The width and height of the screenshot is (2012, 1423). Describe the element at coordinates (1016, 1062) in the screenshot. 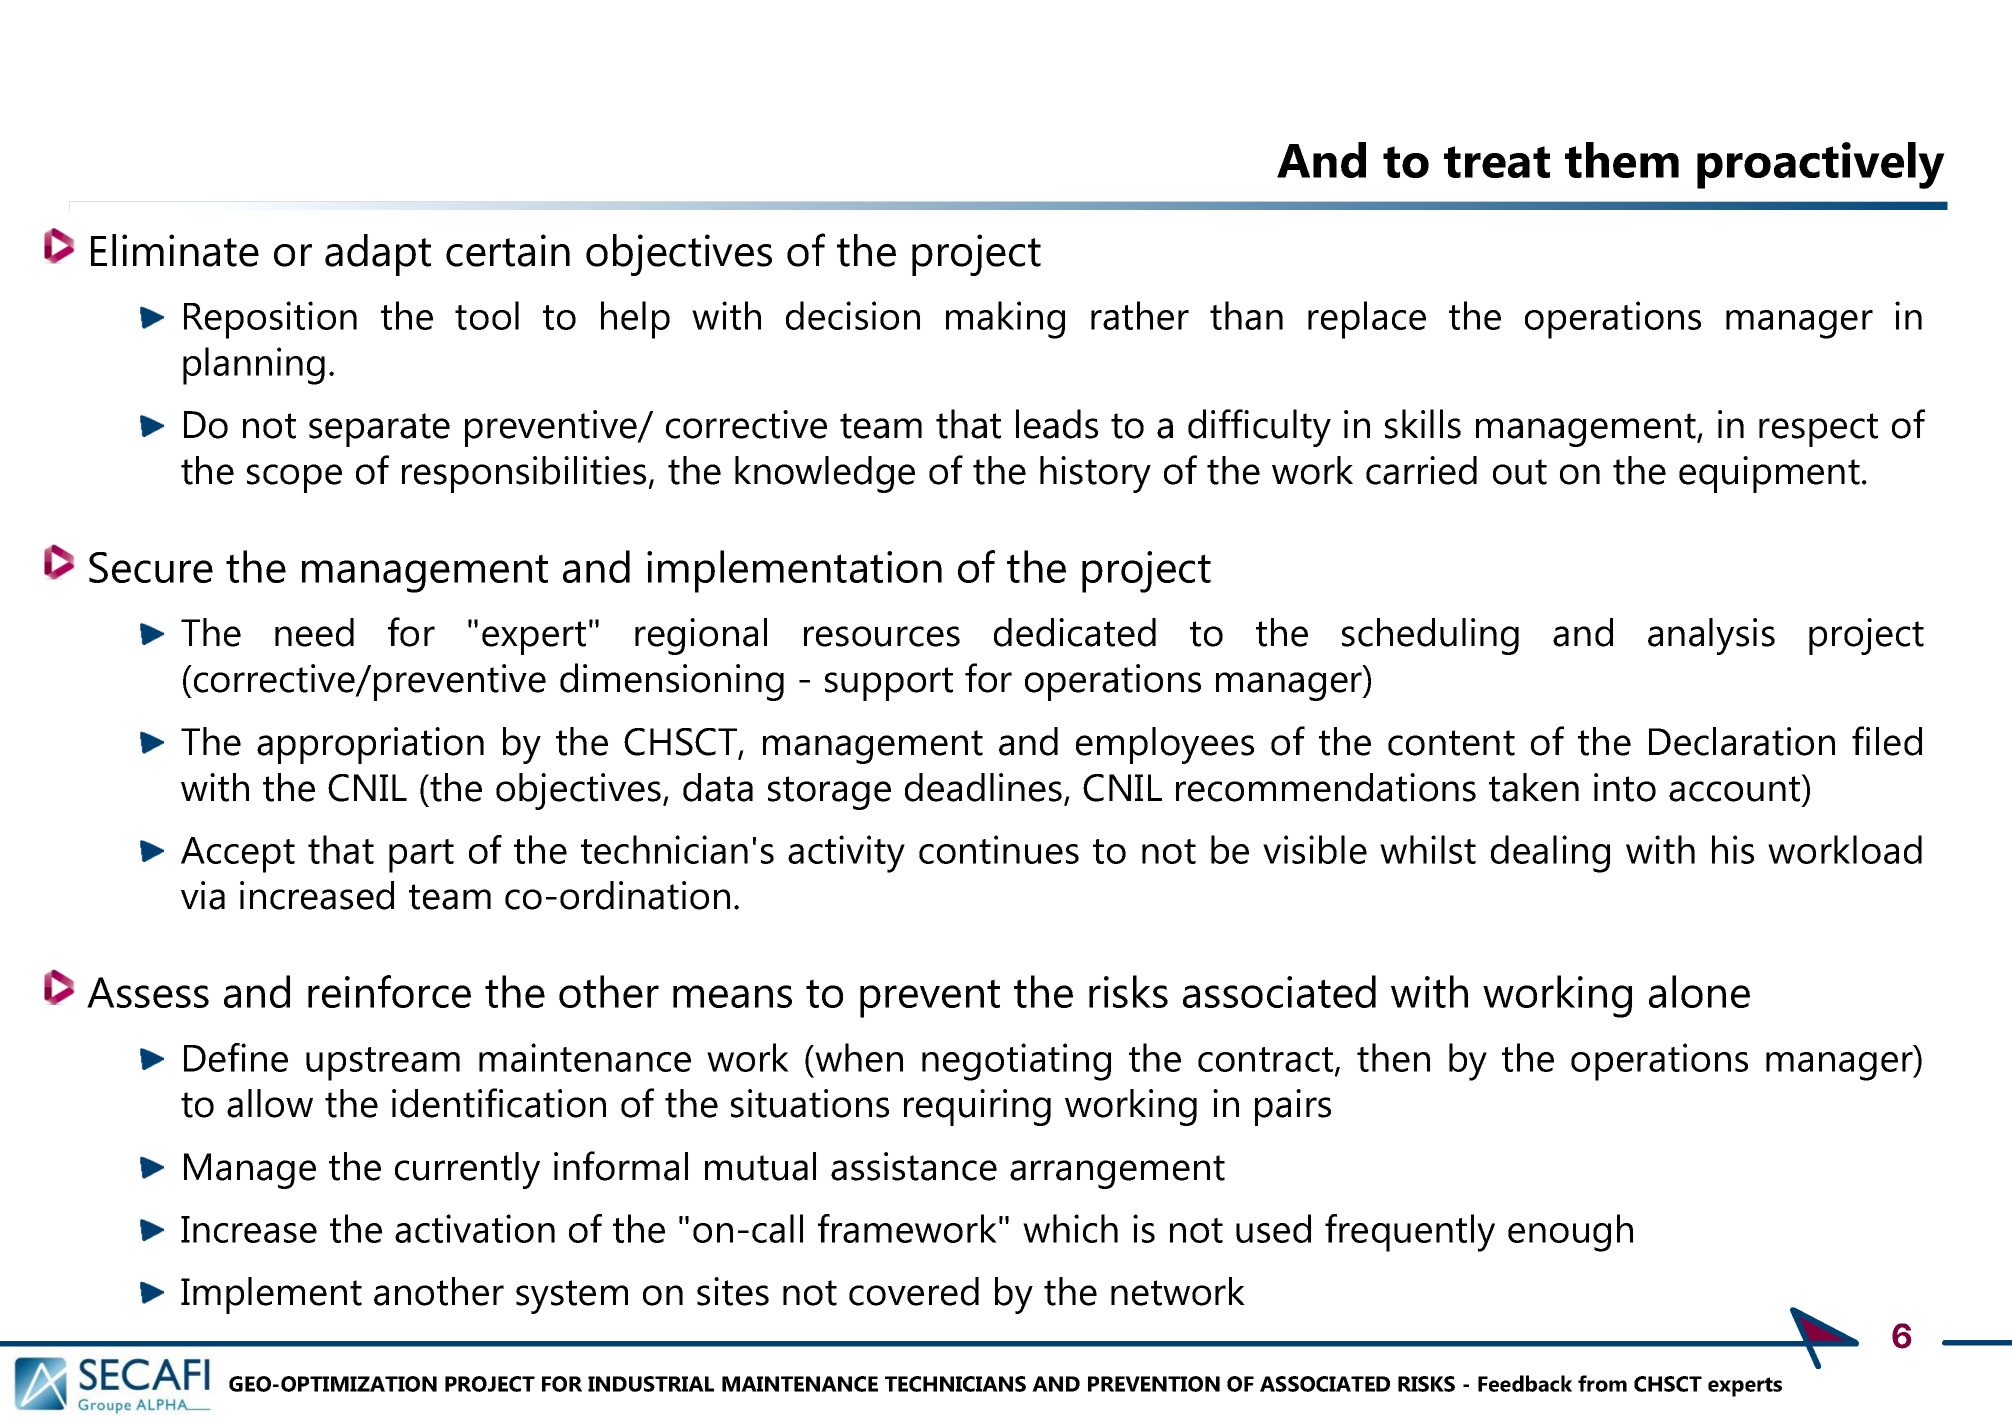

I see `negotiating` at that location.
